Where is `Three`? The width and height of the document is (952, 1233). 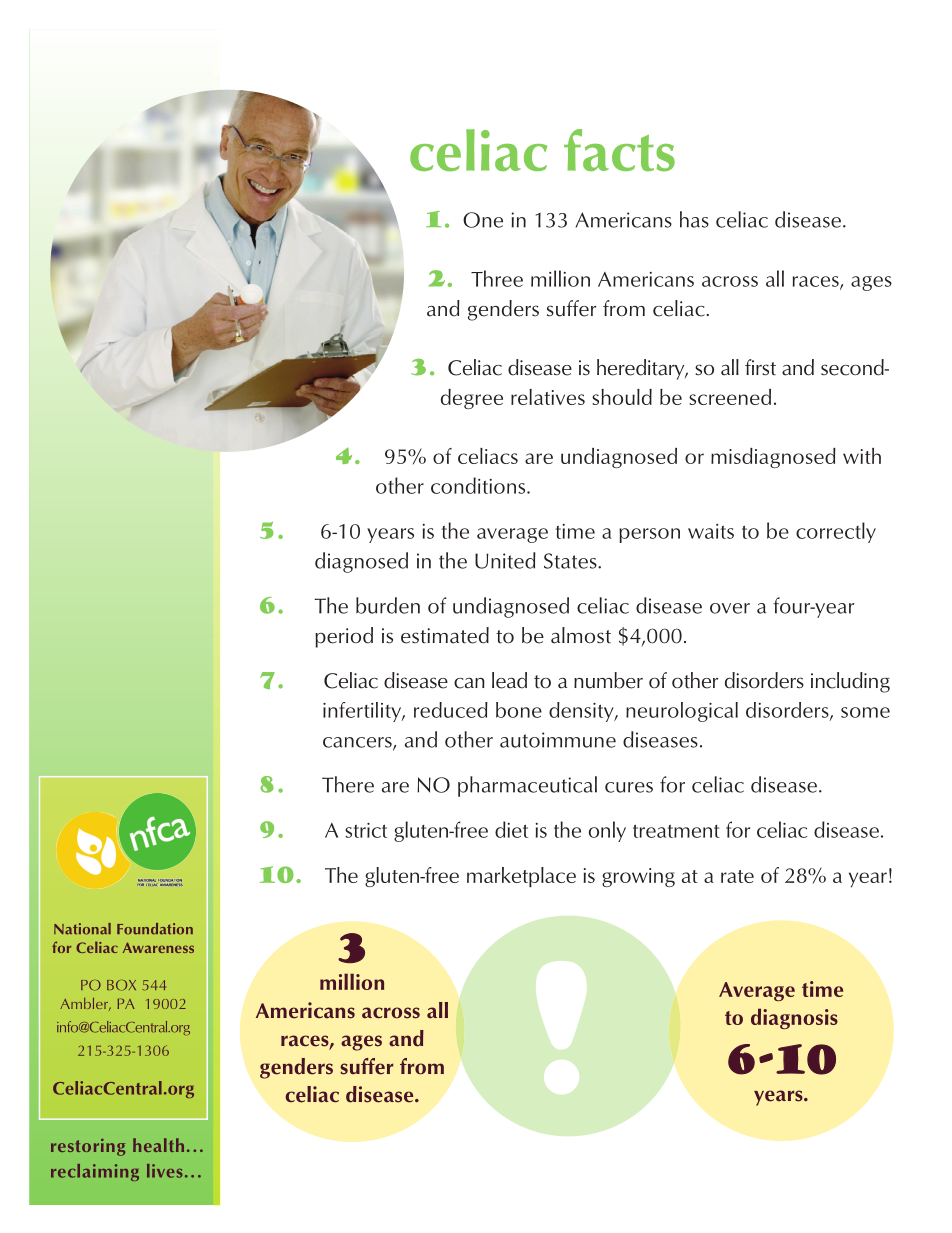
Three is located at coordinates (497, 278).
